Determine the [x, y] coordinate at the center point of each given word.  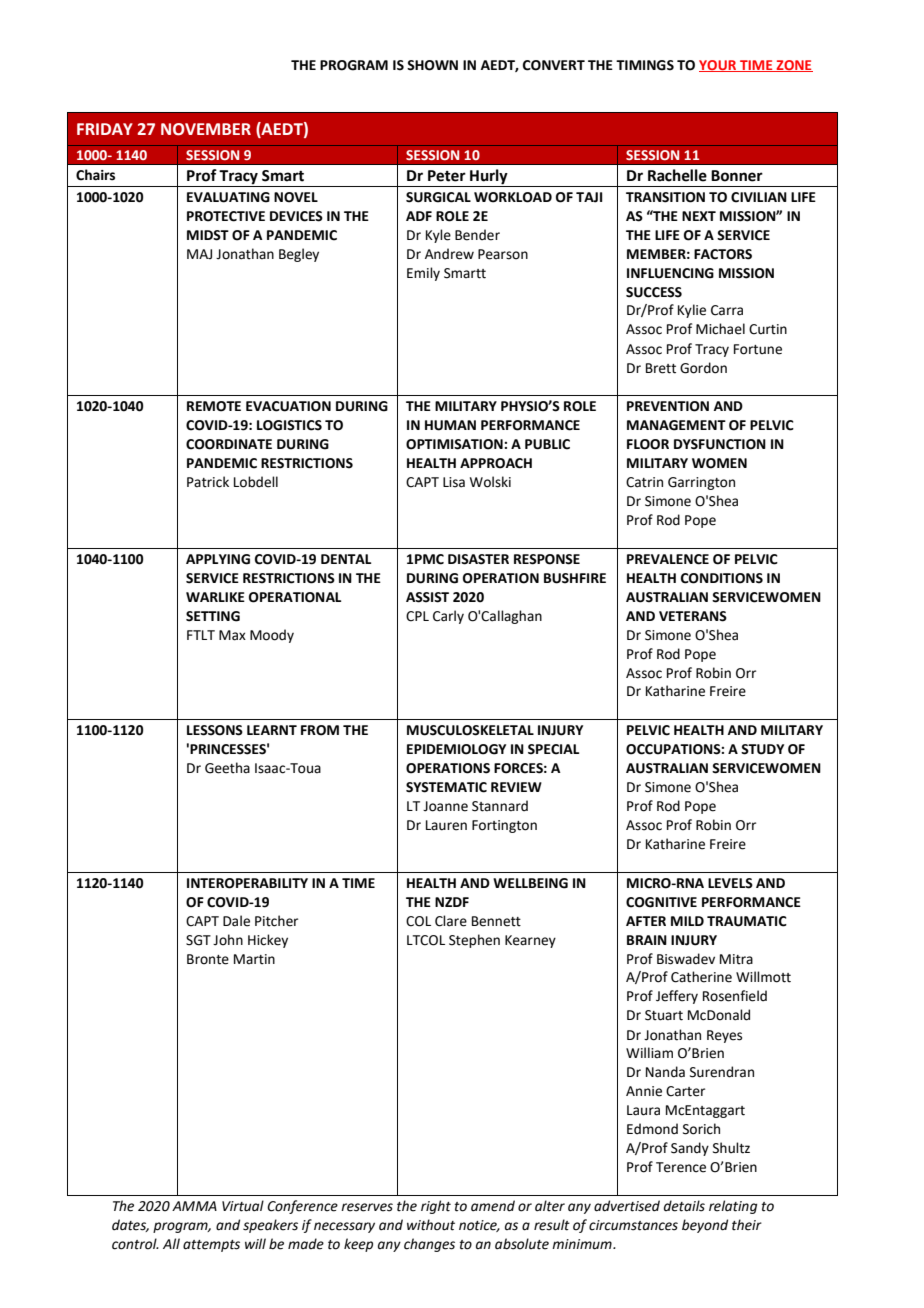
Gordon [703, 368]
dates [130, 1225]
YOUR [719, 66]
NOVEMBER [206, 129]
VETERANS [693, 616]
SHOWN [432, 65]
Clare [451, 921]
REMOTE [214, 406]
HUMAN [450, 425]
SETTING [213, 616]
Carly [448, 617]
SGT [198, 940]
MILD [687, 921]
